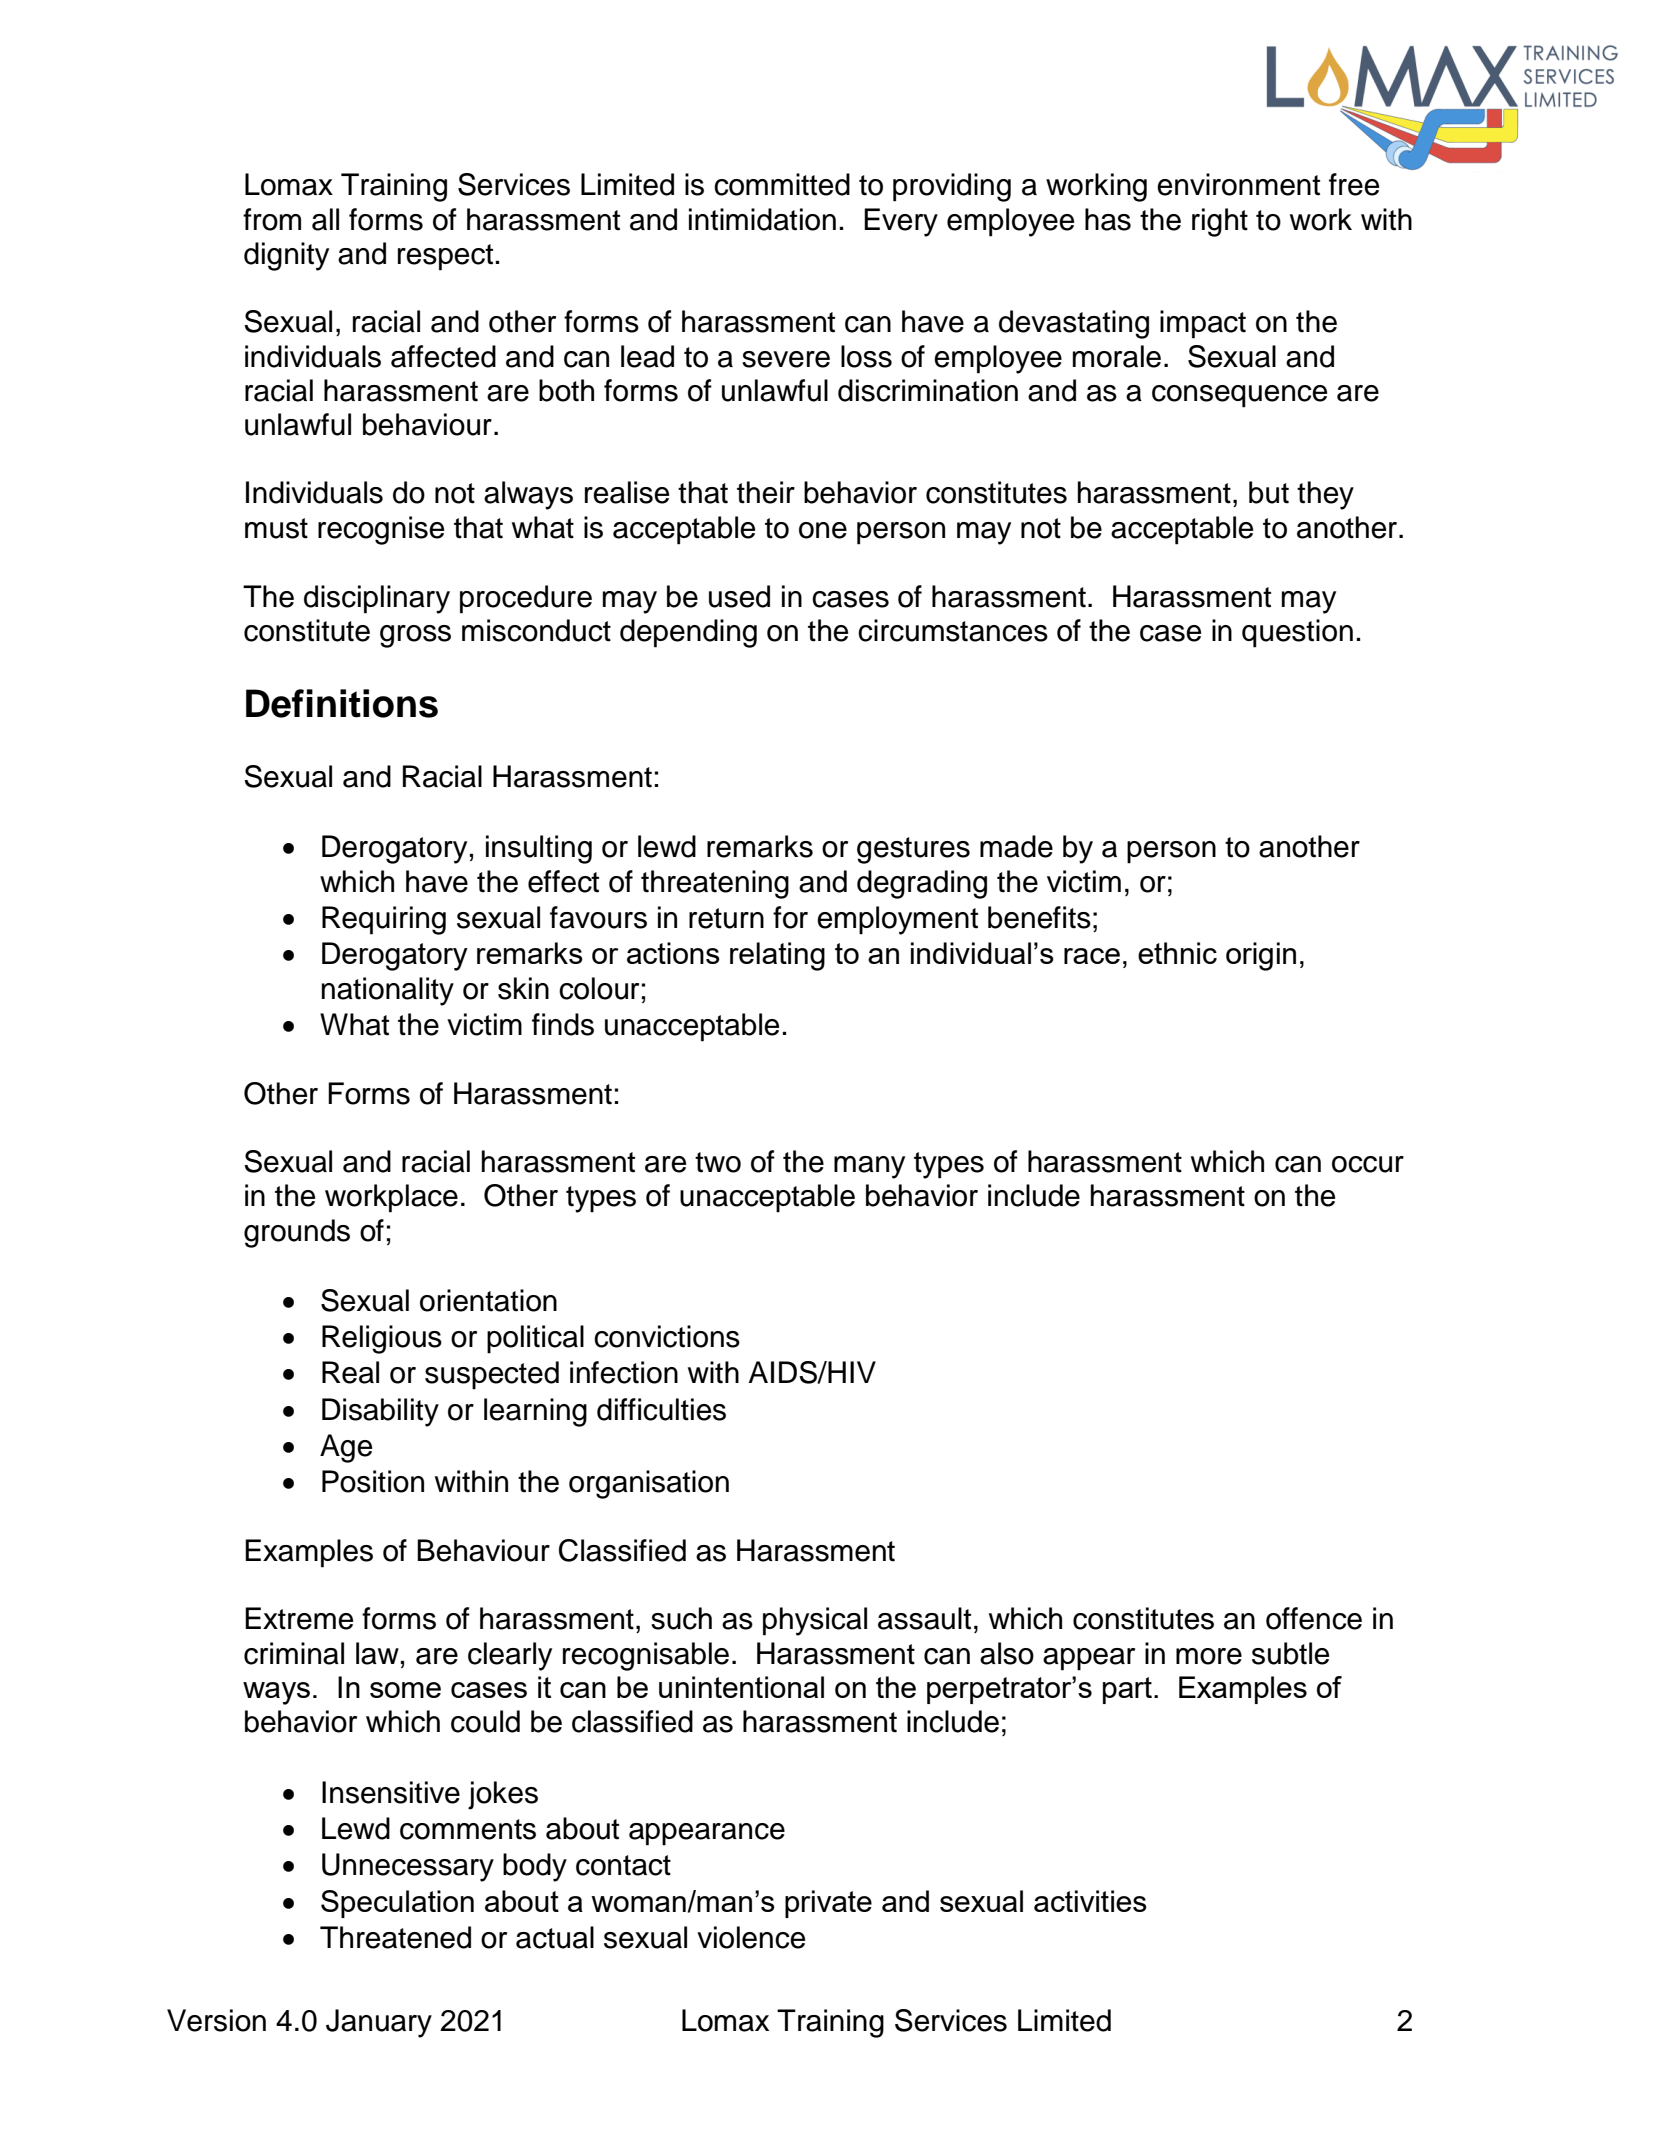 The image size is (1657, 2145). What do you see at coordinates (325, 219) in the image?
I see `all` at bounding box center [325, 219].
